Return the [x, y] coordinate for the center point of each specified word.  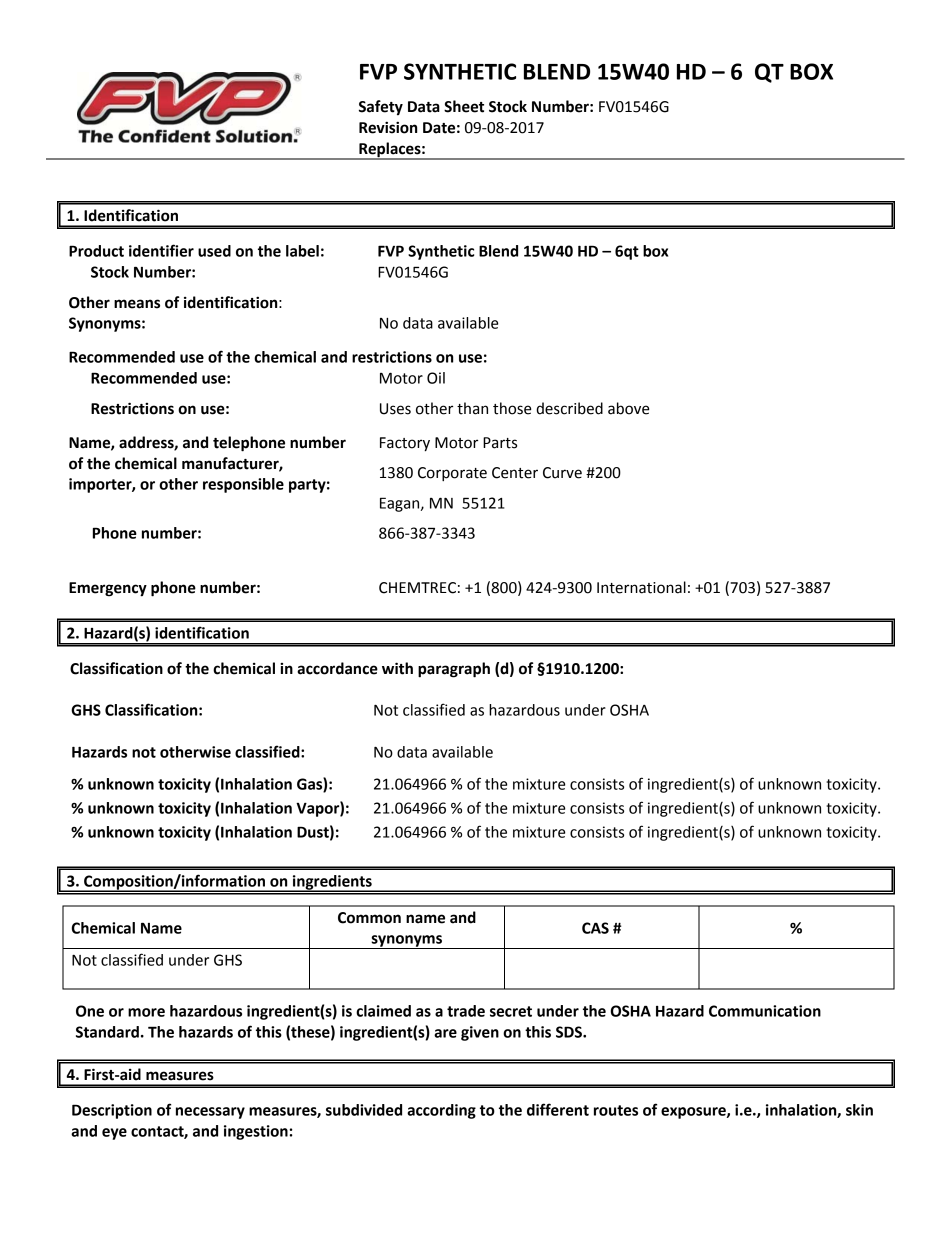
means [137, 304]
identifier [161, 250]
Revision [388, 127]
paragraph [454, 670]
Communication [765, 1011]
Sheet [464, 106]
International [641, 587]
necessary [210, 1113]
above [628, 408]
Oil [436, 378]
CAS [595, 928]
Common [369, 918]
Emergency [108, 589]
